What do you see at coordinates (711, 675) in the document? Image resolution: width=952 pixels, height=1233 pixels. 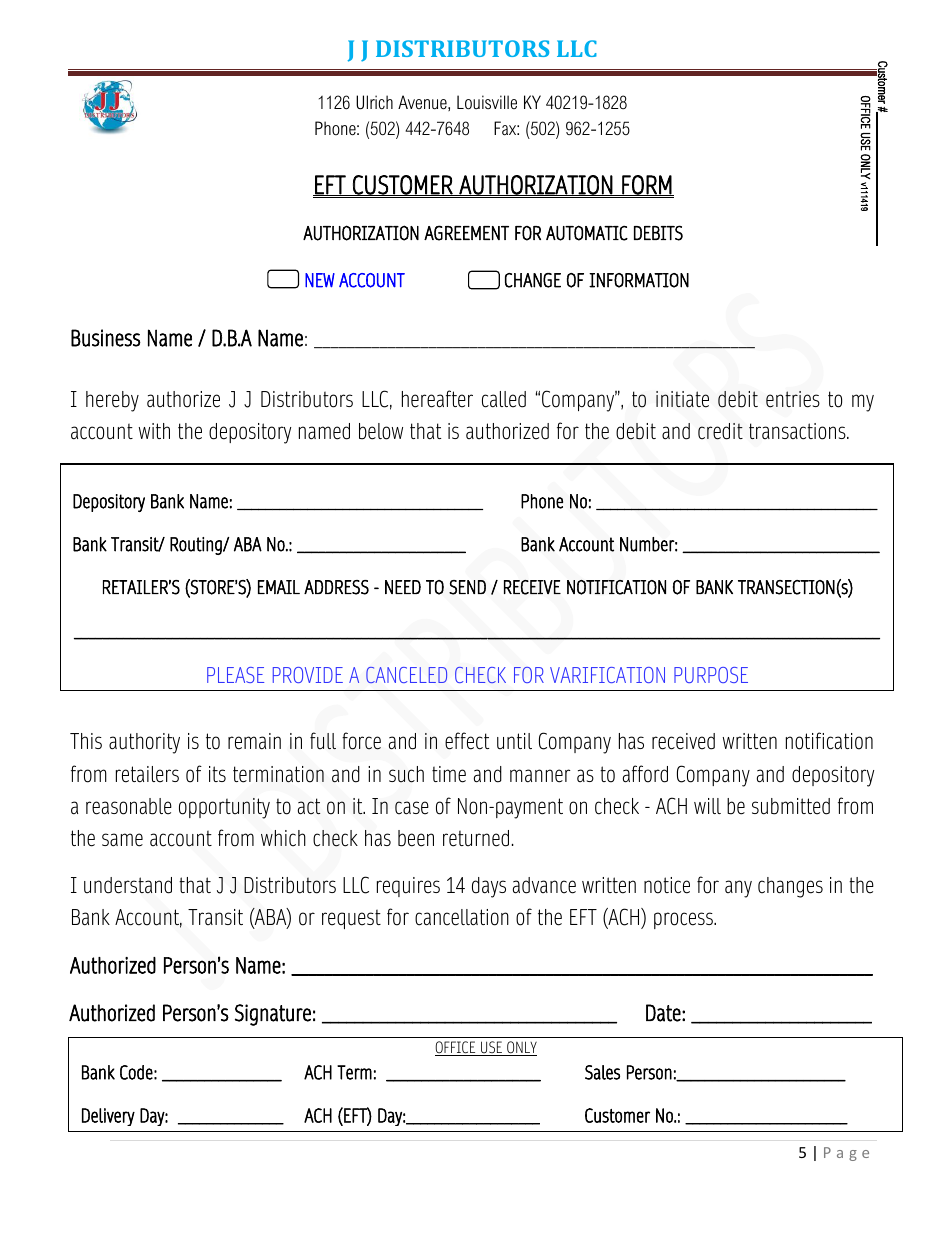 I see `PURPOSE` at bounding box center [711, 675].
